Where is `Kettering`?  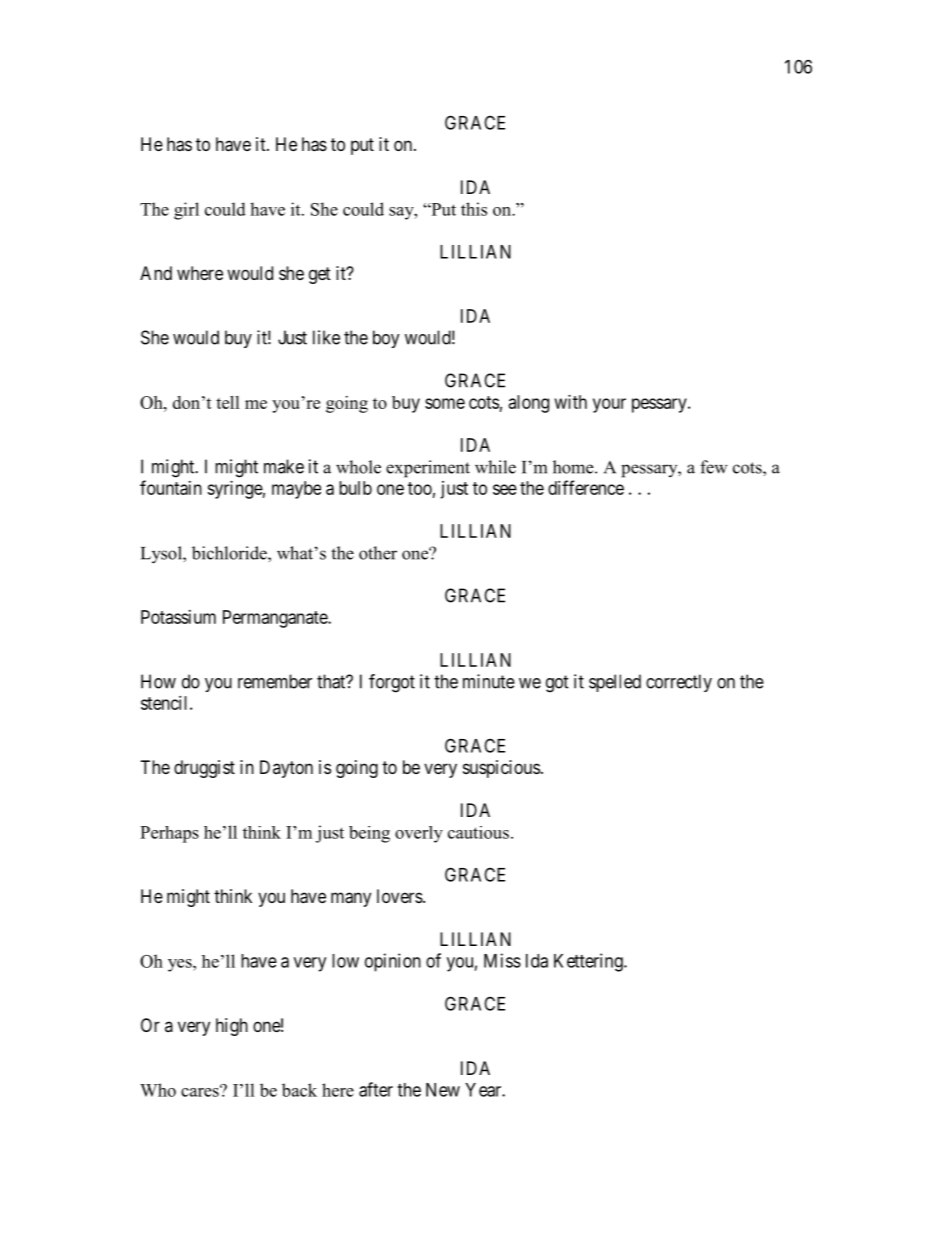
Kettering is located at coordinates (589, 962).
